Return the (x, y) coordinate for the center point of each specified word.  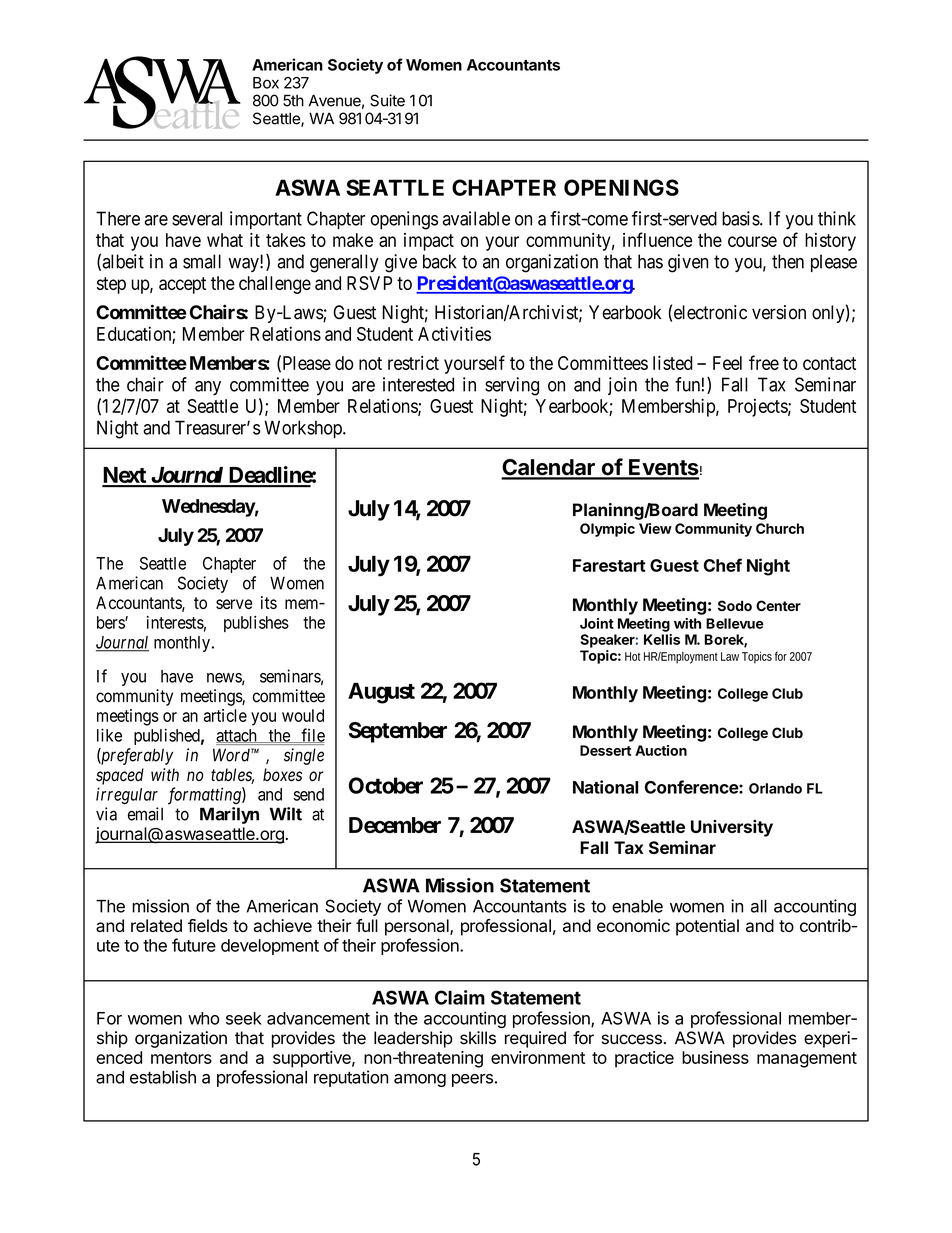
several (197, 218)
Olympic (607, 530)
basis (741, 218)
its (269, 602)
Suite (387, 100)
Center (778, 605)
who (203, 1018)
